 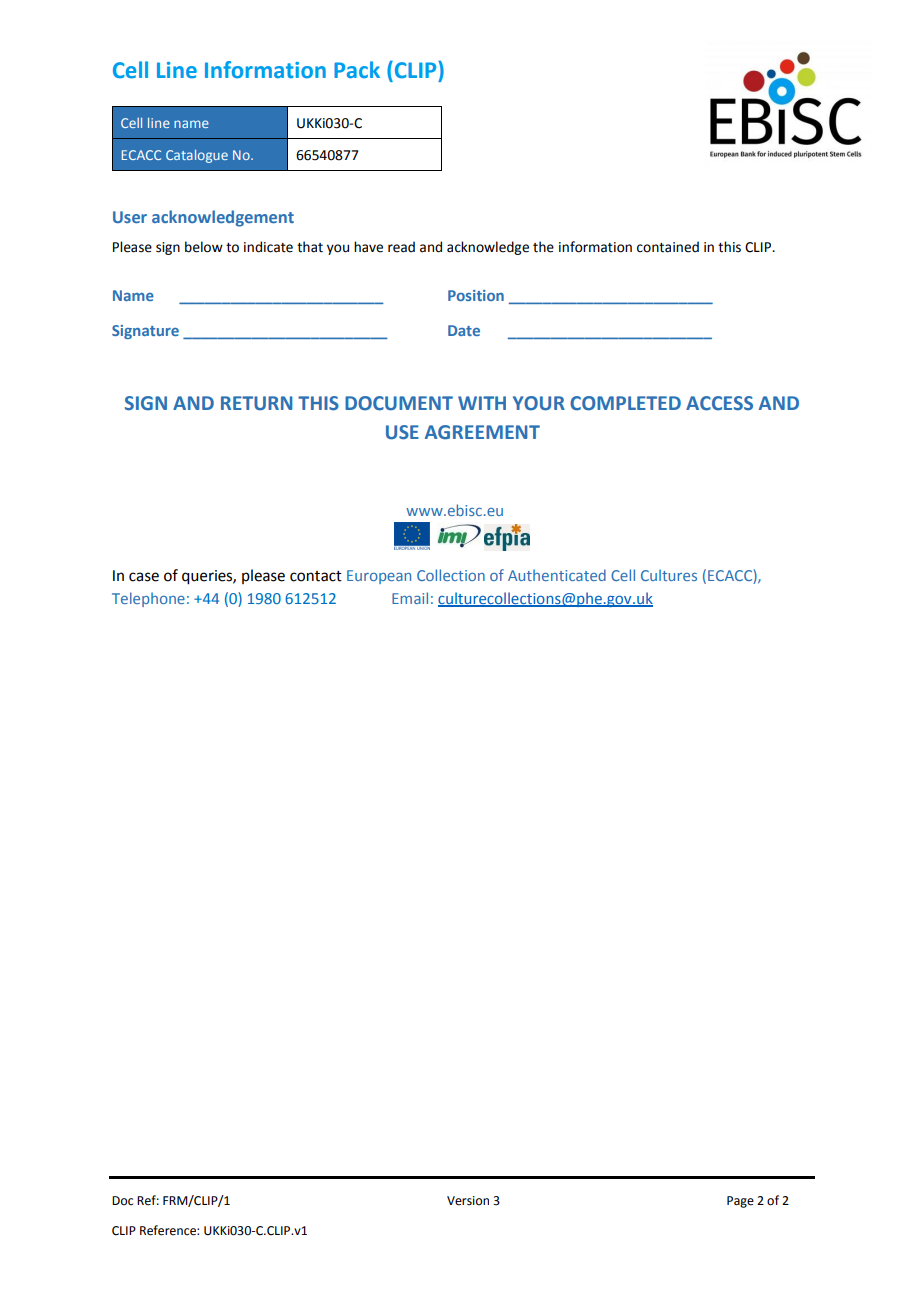 I want to click on contact, so click(x=316, y=576).
